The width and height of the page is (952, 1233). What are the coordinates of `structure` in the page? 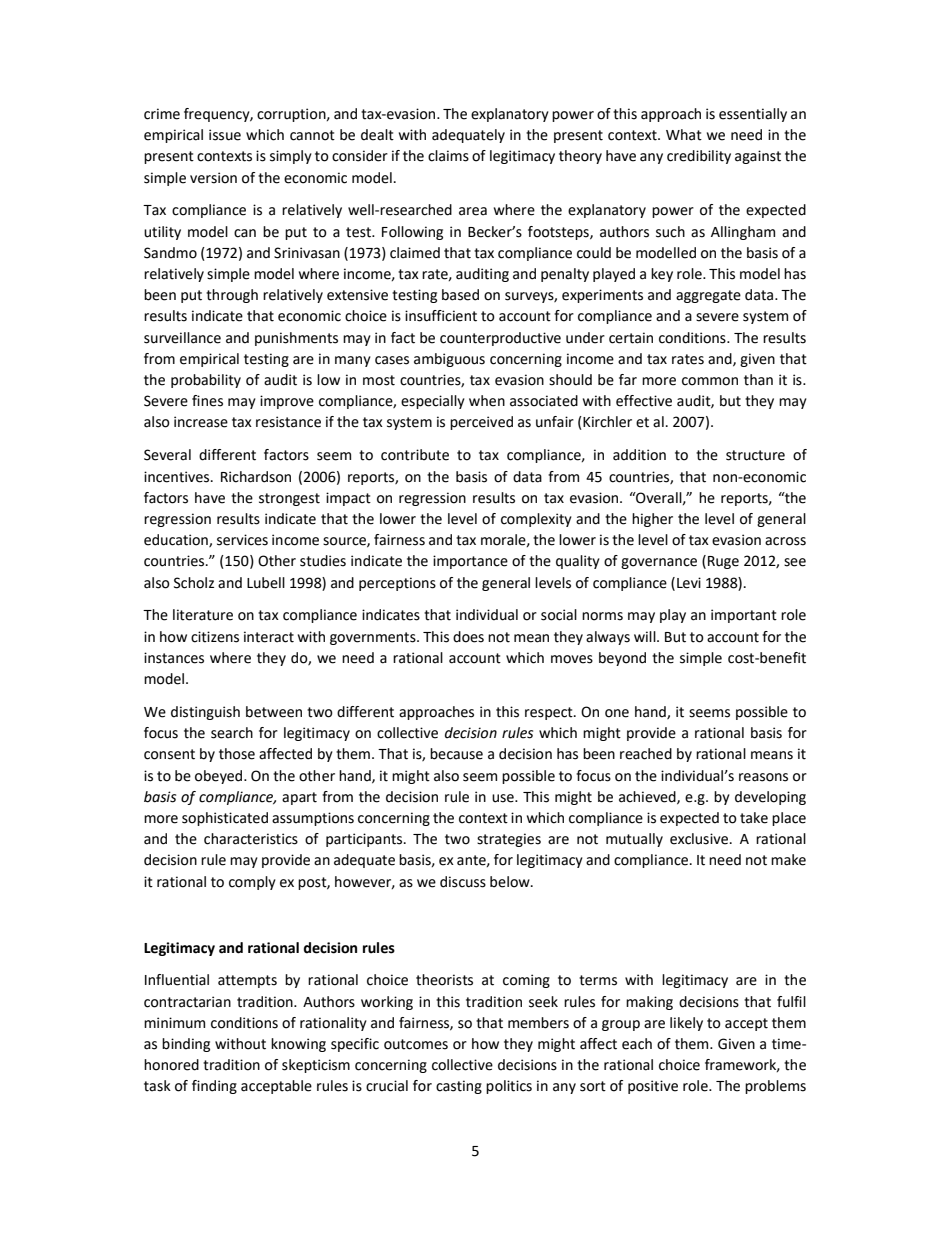 It's located at (755, 455).
